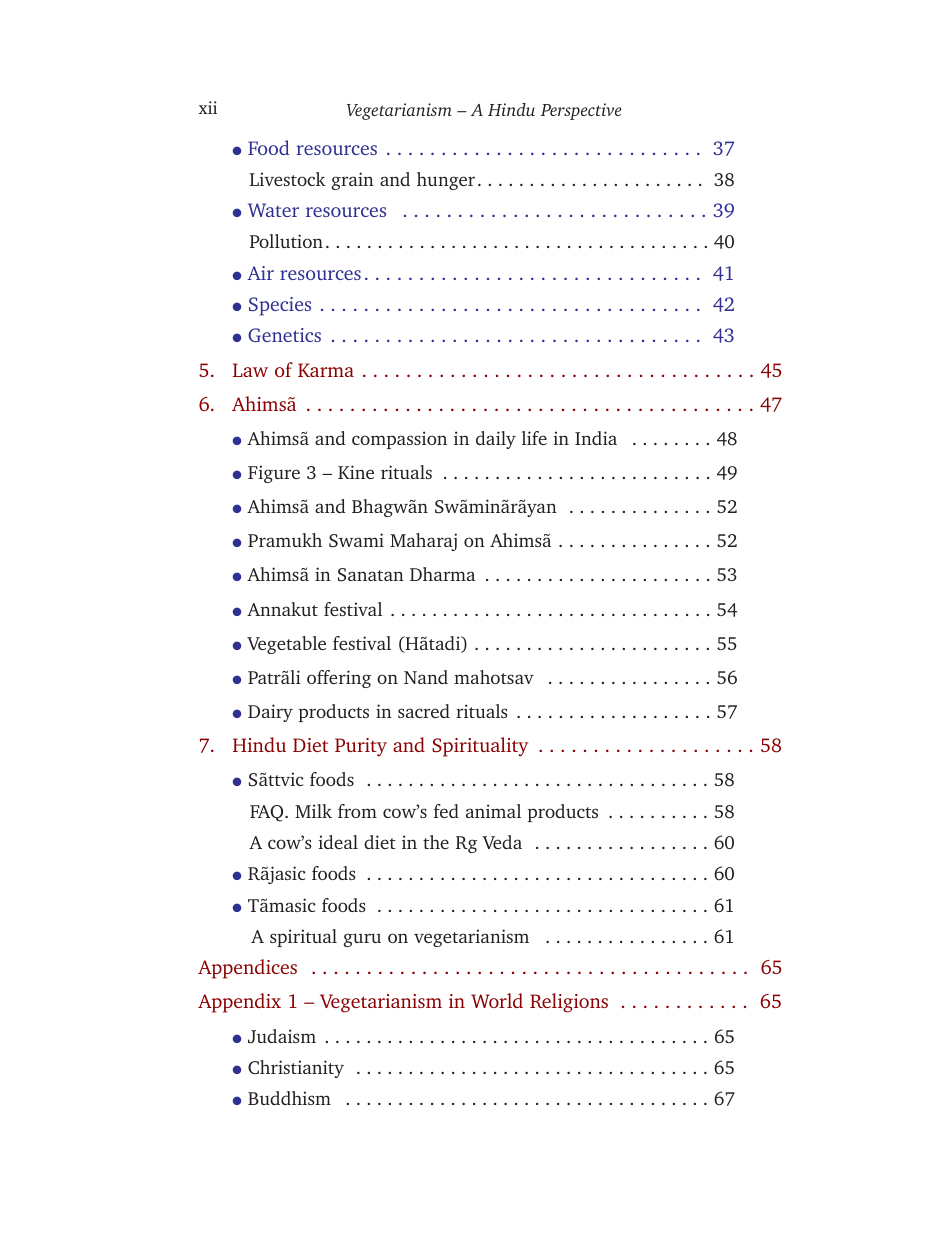 This image has width=952, height=1233. What do you see at coordinates (326, 370) in the image?
I see `Karma` at bounding box center [326, 370].
